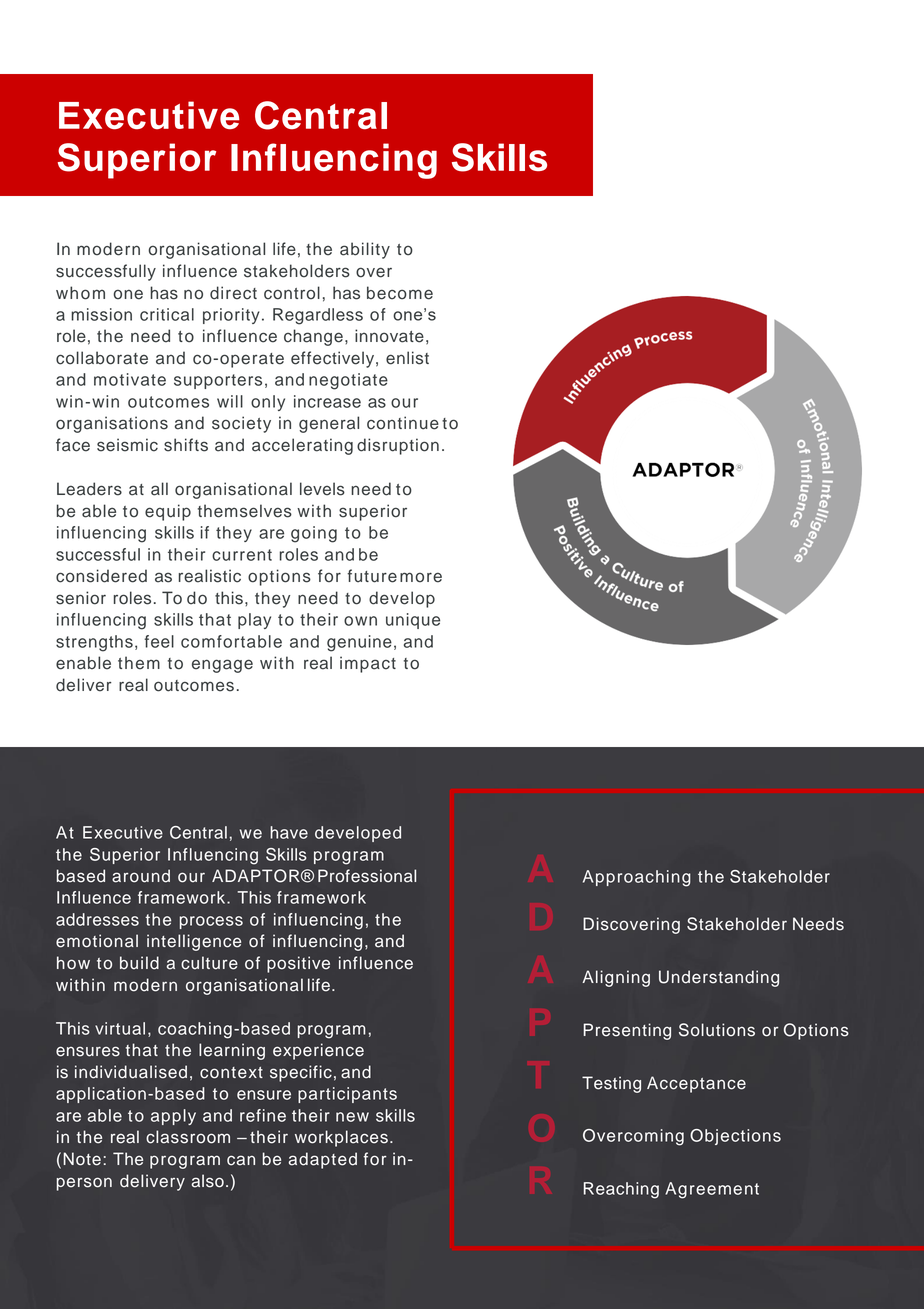  What do you see at coordinates (407, 358) in the page?
I see `enlist` at bounding box center [407, 358].
